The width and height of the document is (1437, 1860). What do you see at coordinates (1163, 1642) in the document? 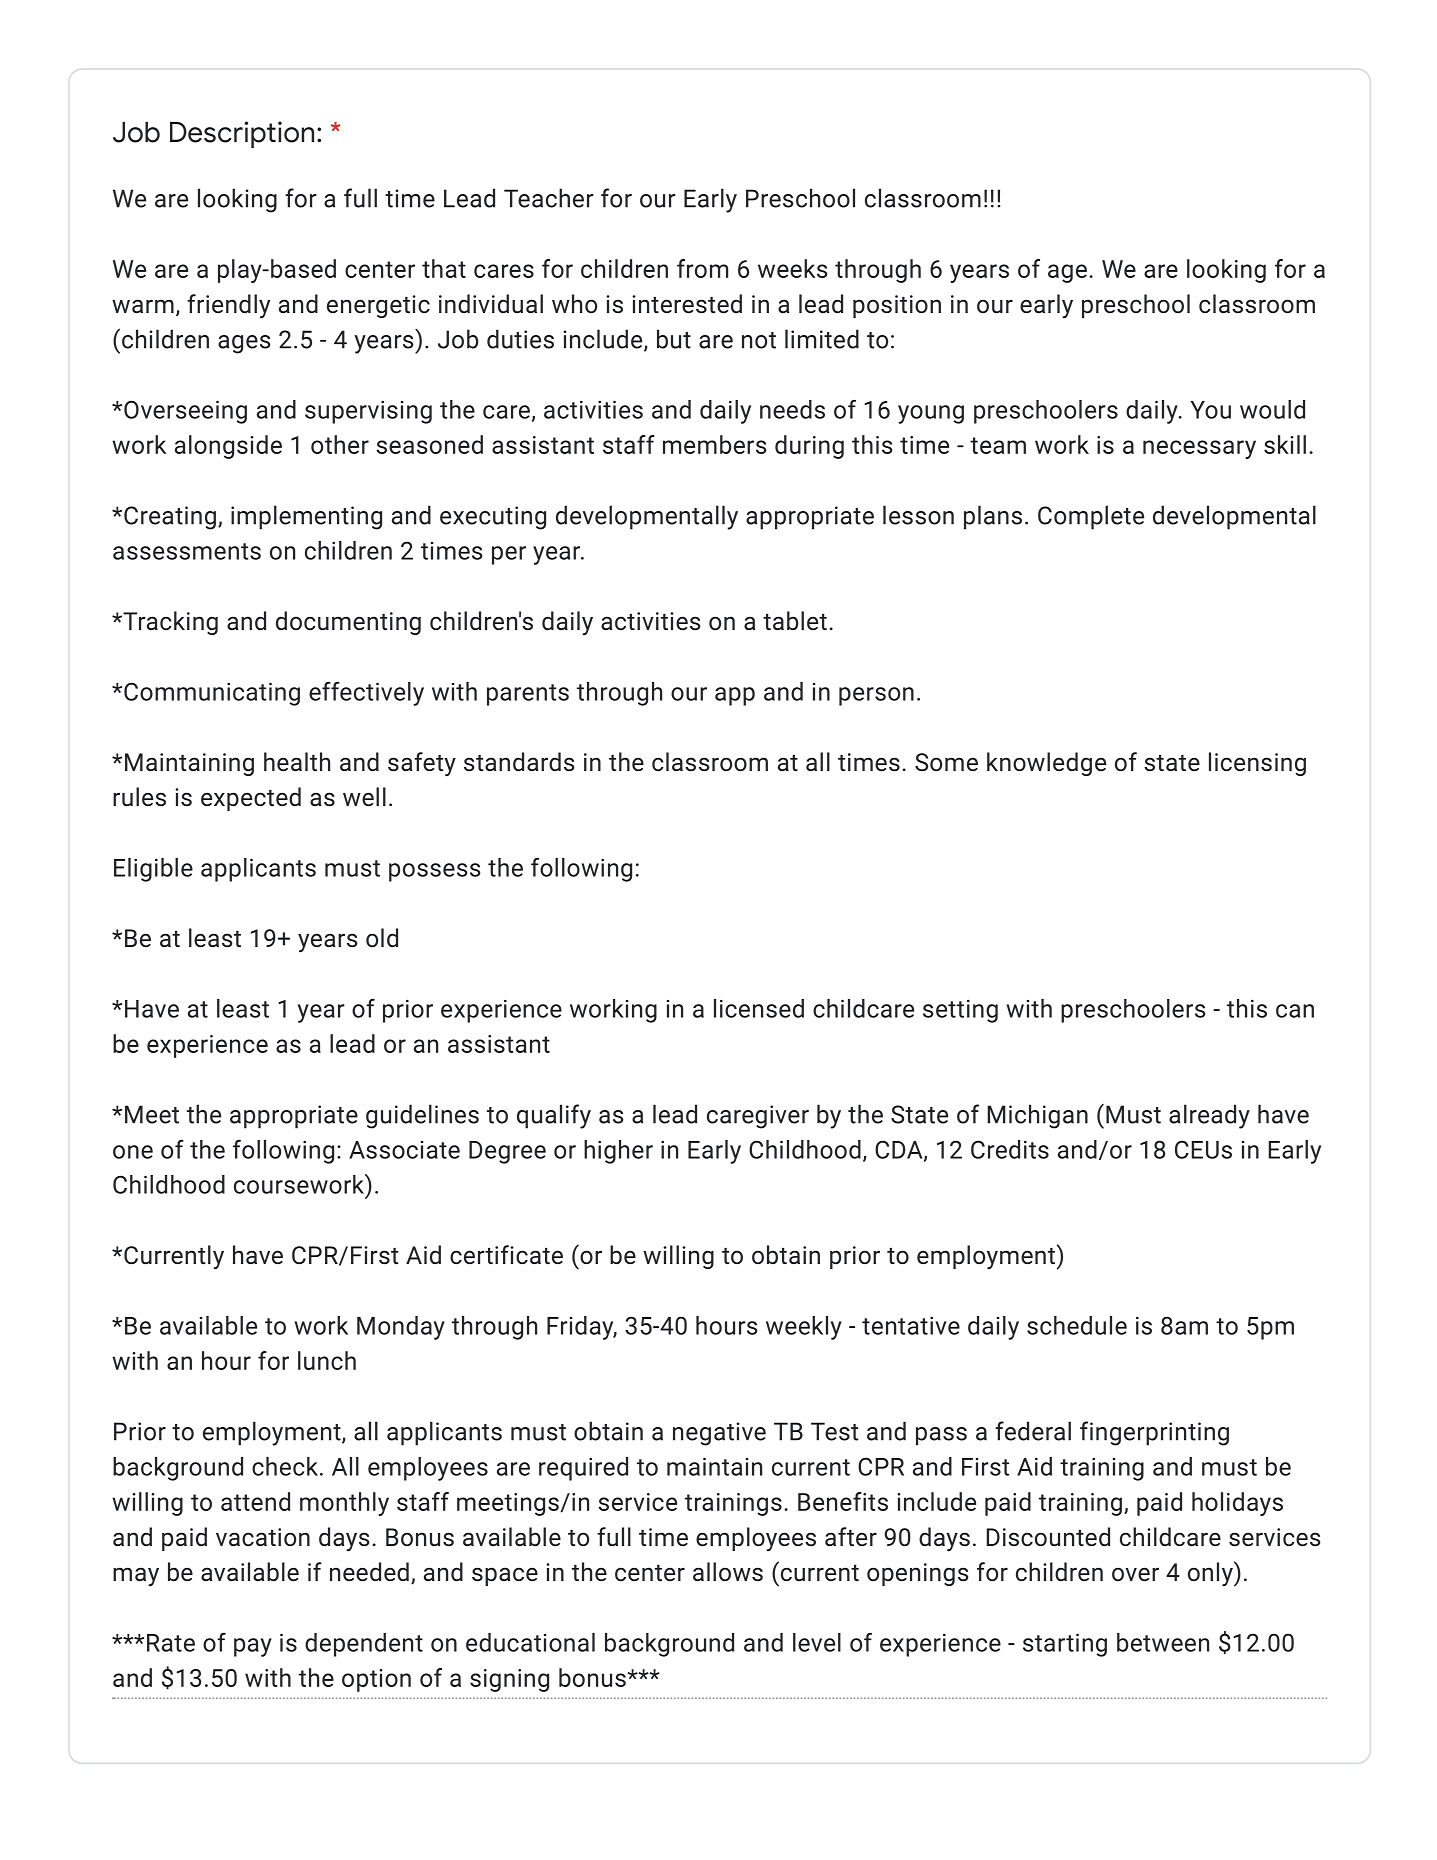
I see `between` at bounding box center [1163, 1642].
